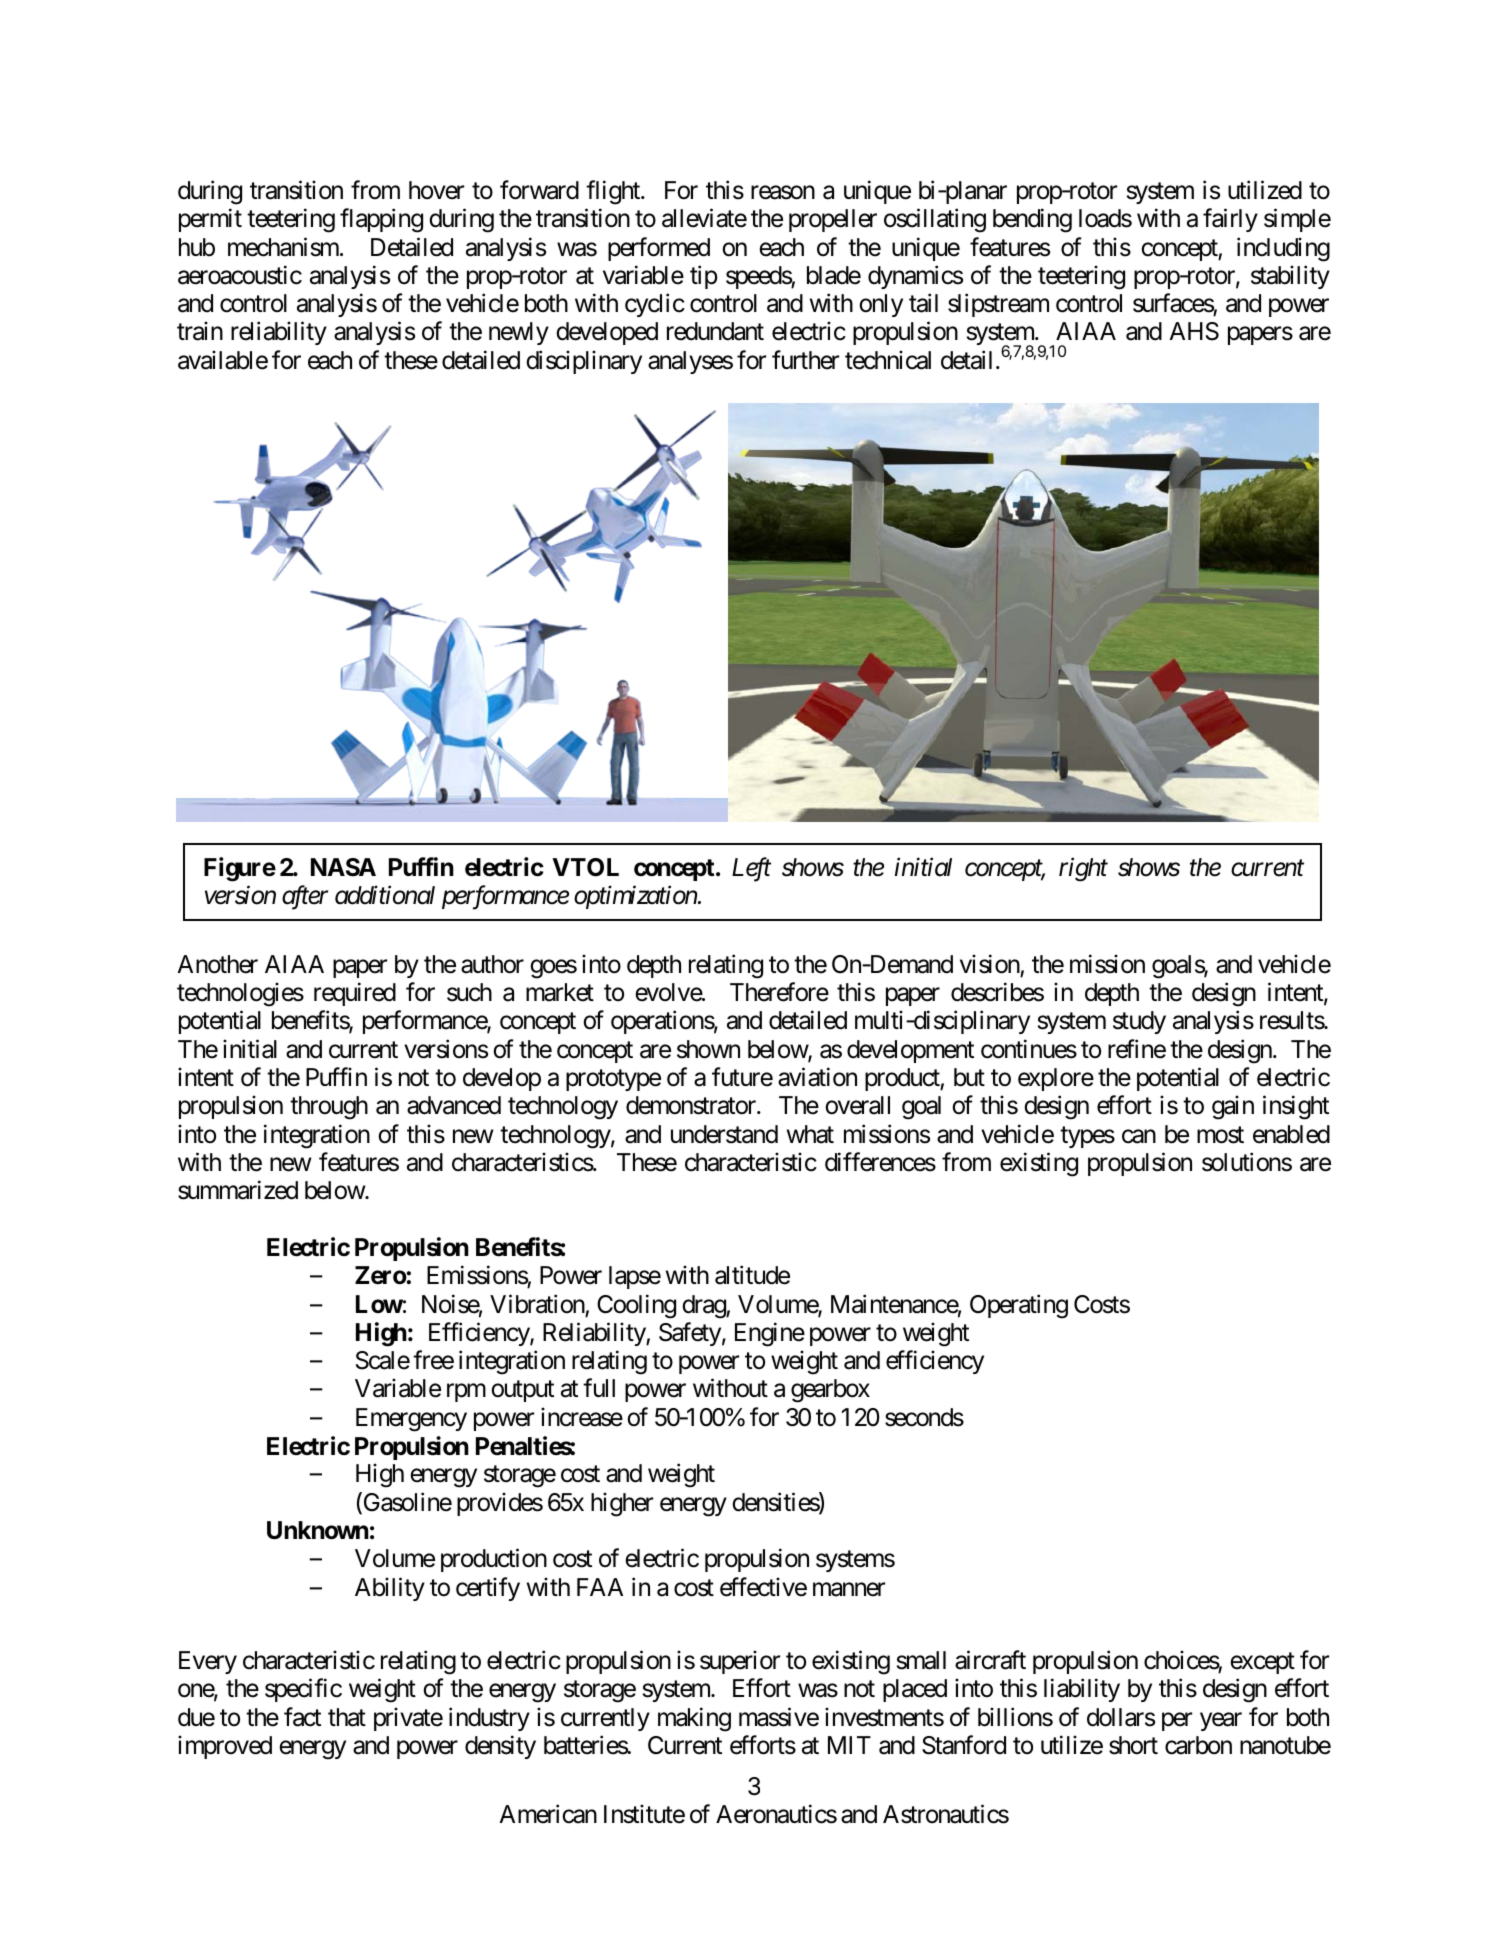 The width and height of the document is (1506, 1949). What do you see at coordinates (355, 994) in the document?
I see `required` at bounding box center [355, 994].
